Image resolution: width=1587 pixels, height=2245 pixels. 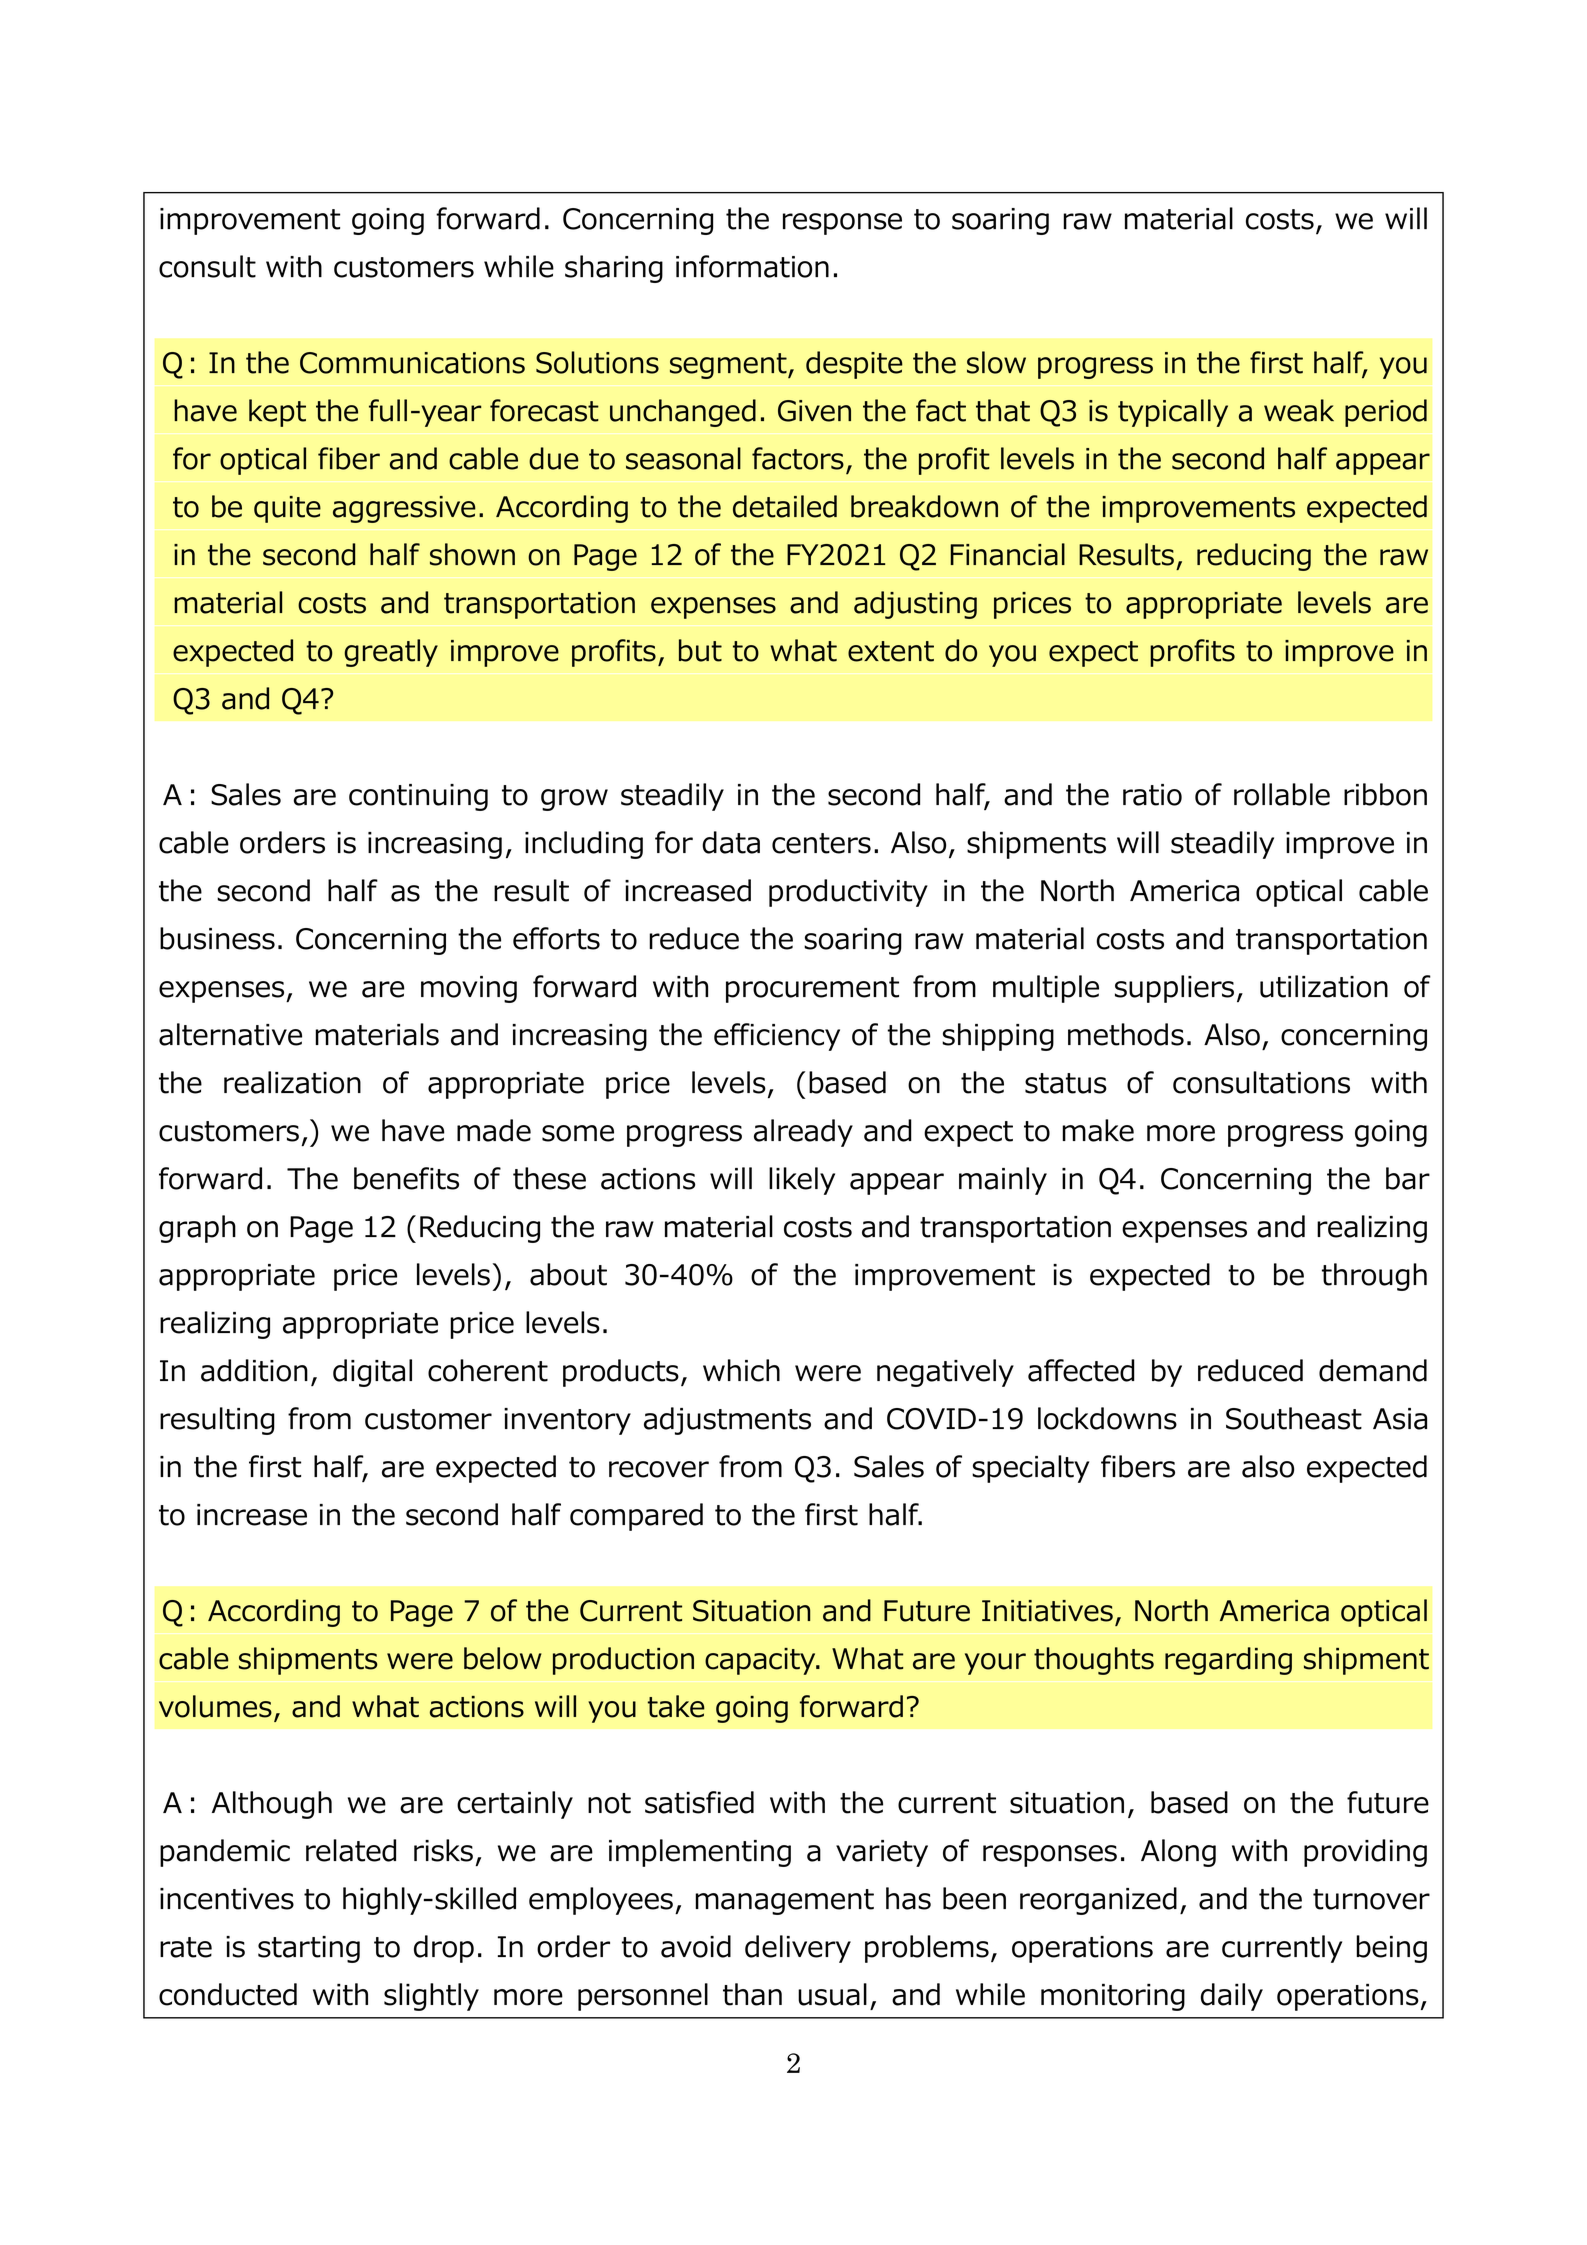 I want to click on realization, so click(x=292, y=1082).
